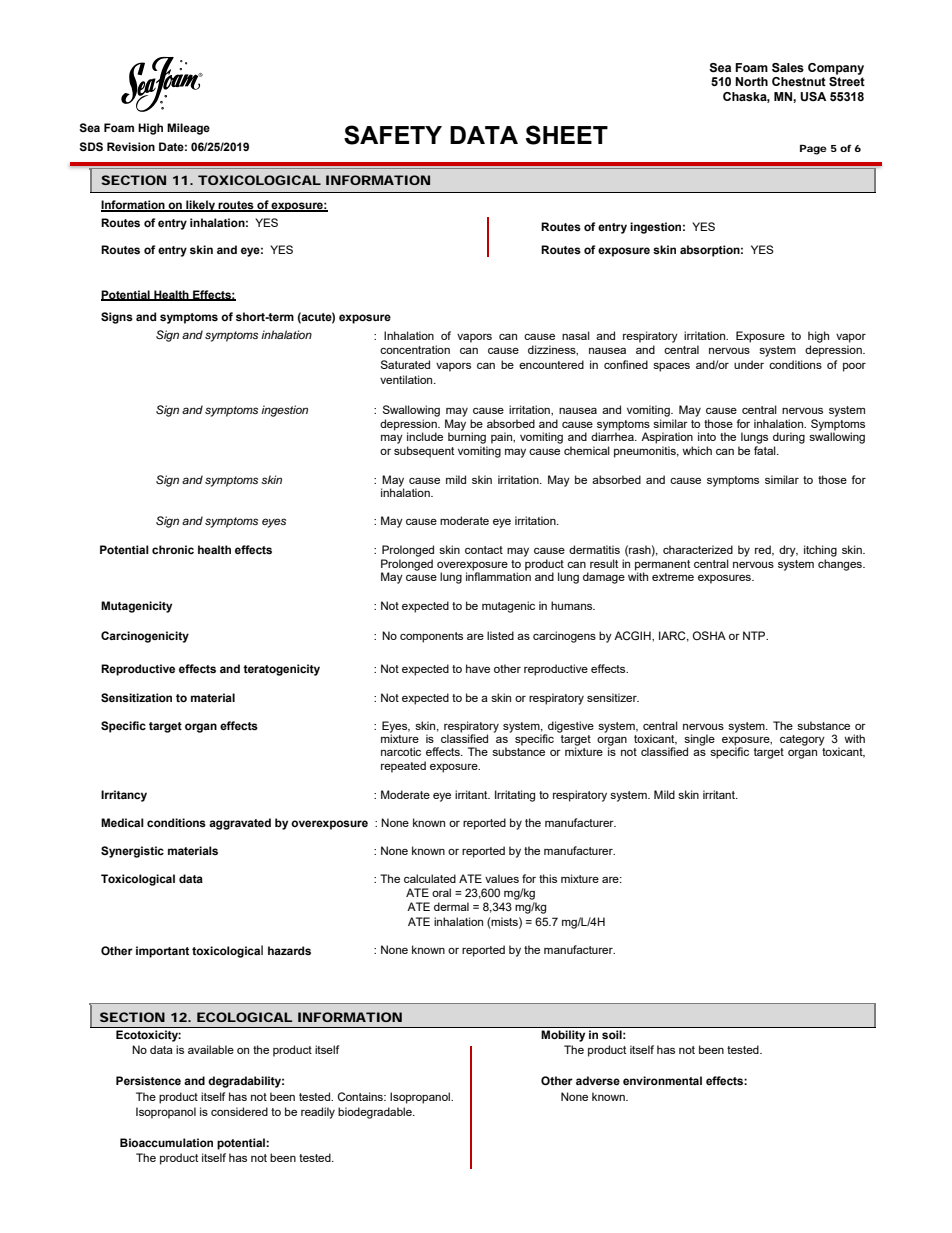 This image has height=1233, width=952. Describe the element at coordinates (766, 450) in the image. I see `fatal` at that location.
